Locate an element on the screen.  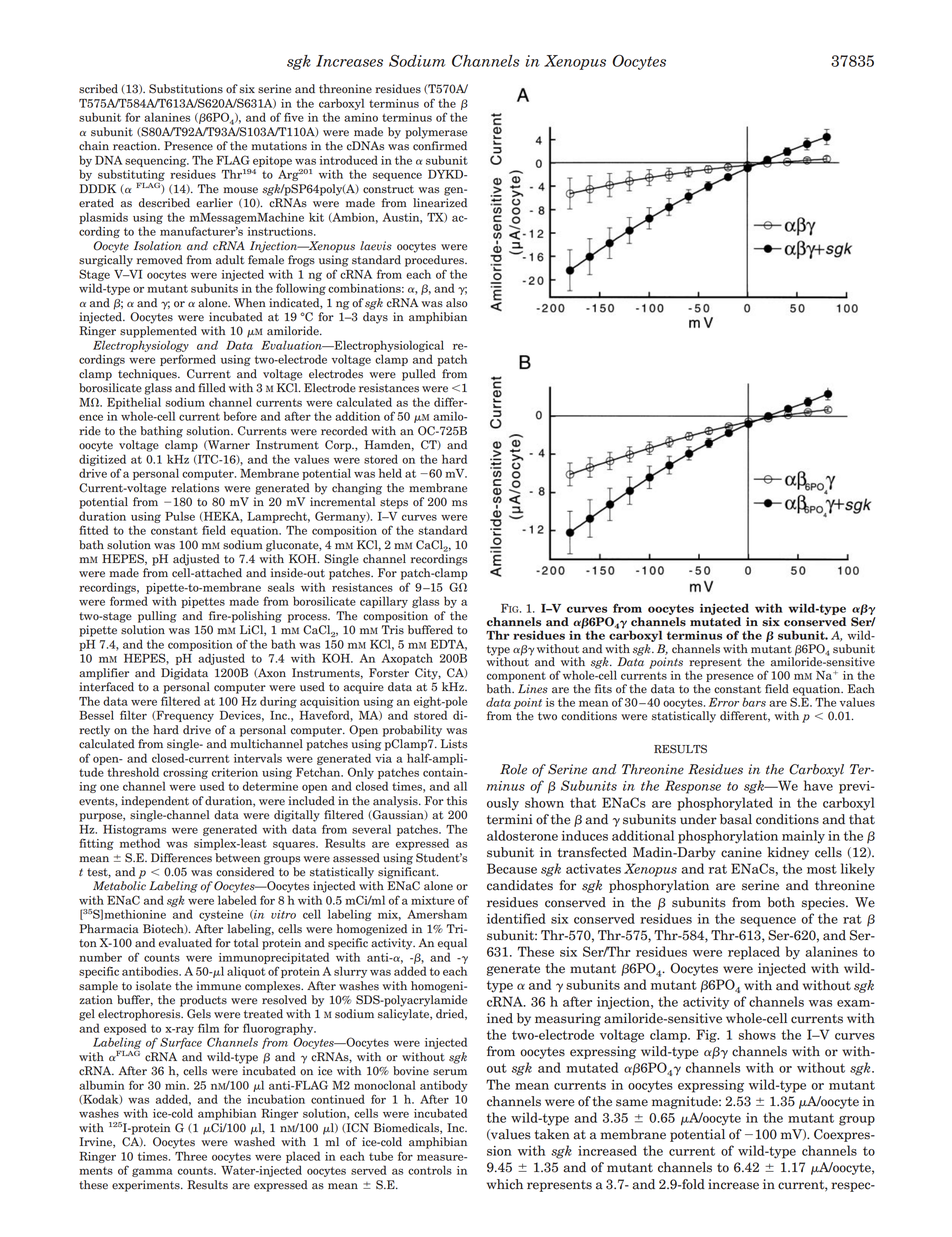
confirmed is located at coordinates (440, 146).
